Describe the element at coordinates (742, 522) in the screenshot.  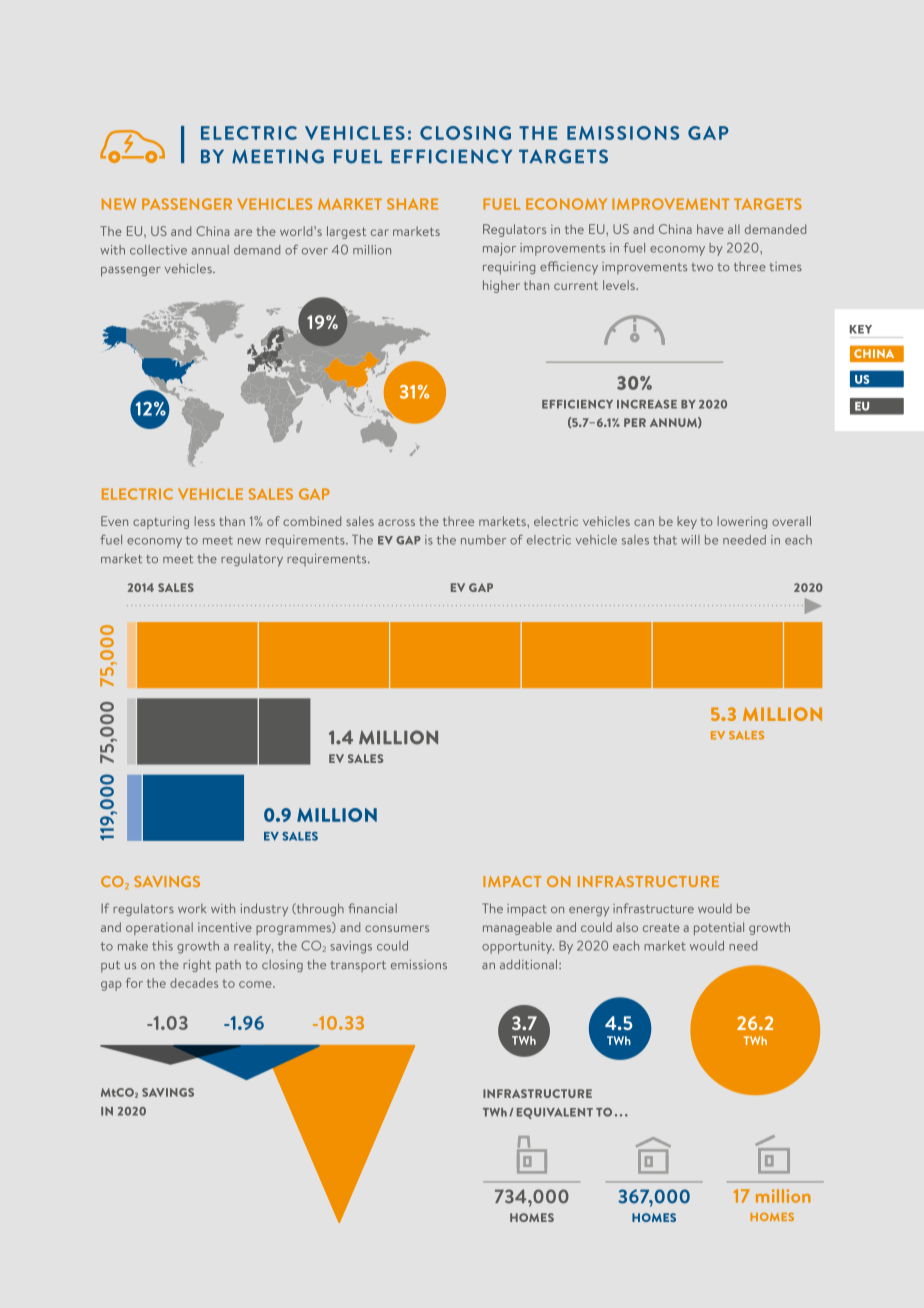
I see `lowering` at that location.
